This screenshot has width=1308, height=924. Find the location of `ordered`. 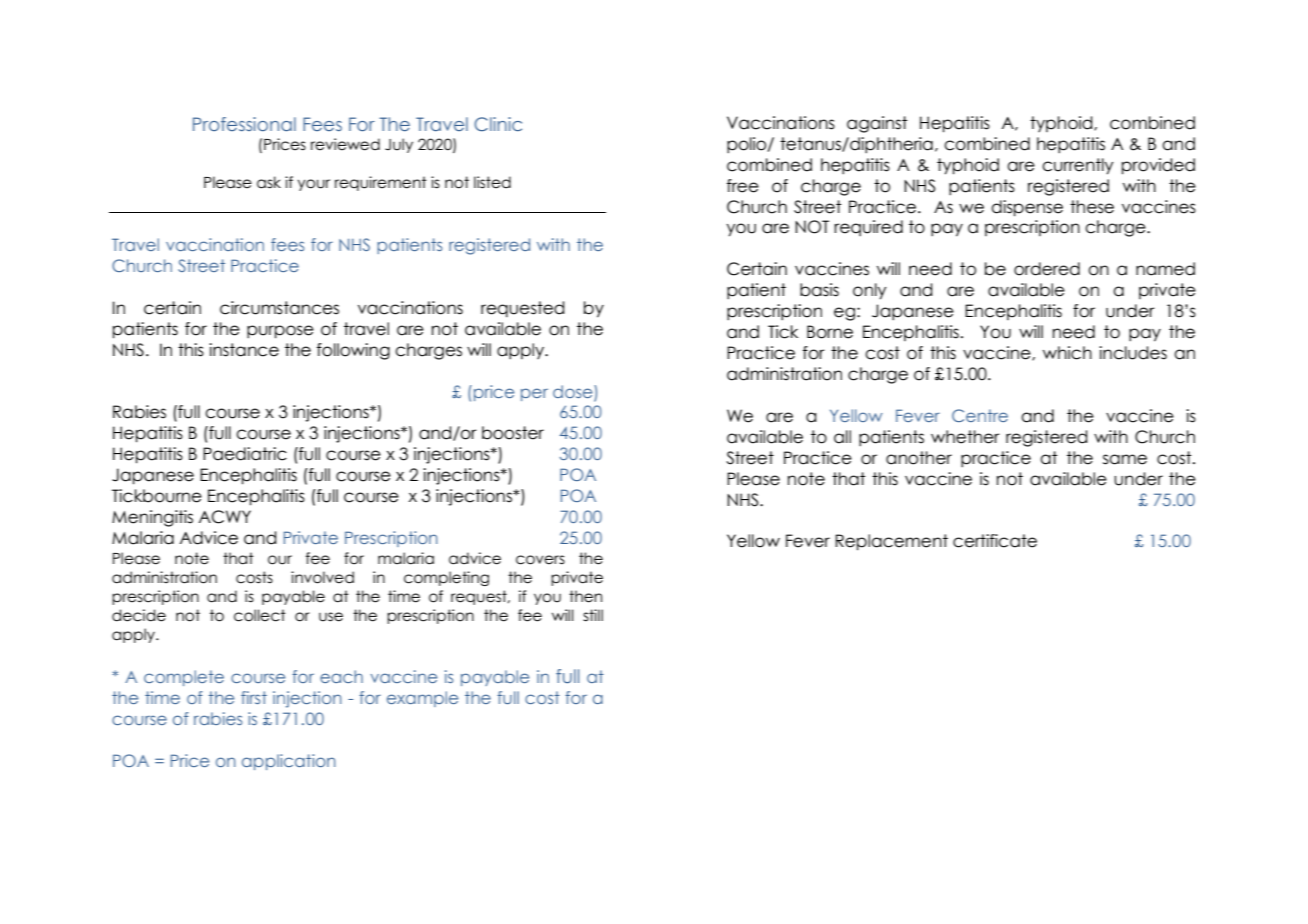

ordered is located at coordinates (1047, 269).
